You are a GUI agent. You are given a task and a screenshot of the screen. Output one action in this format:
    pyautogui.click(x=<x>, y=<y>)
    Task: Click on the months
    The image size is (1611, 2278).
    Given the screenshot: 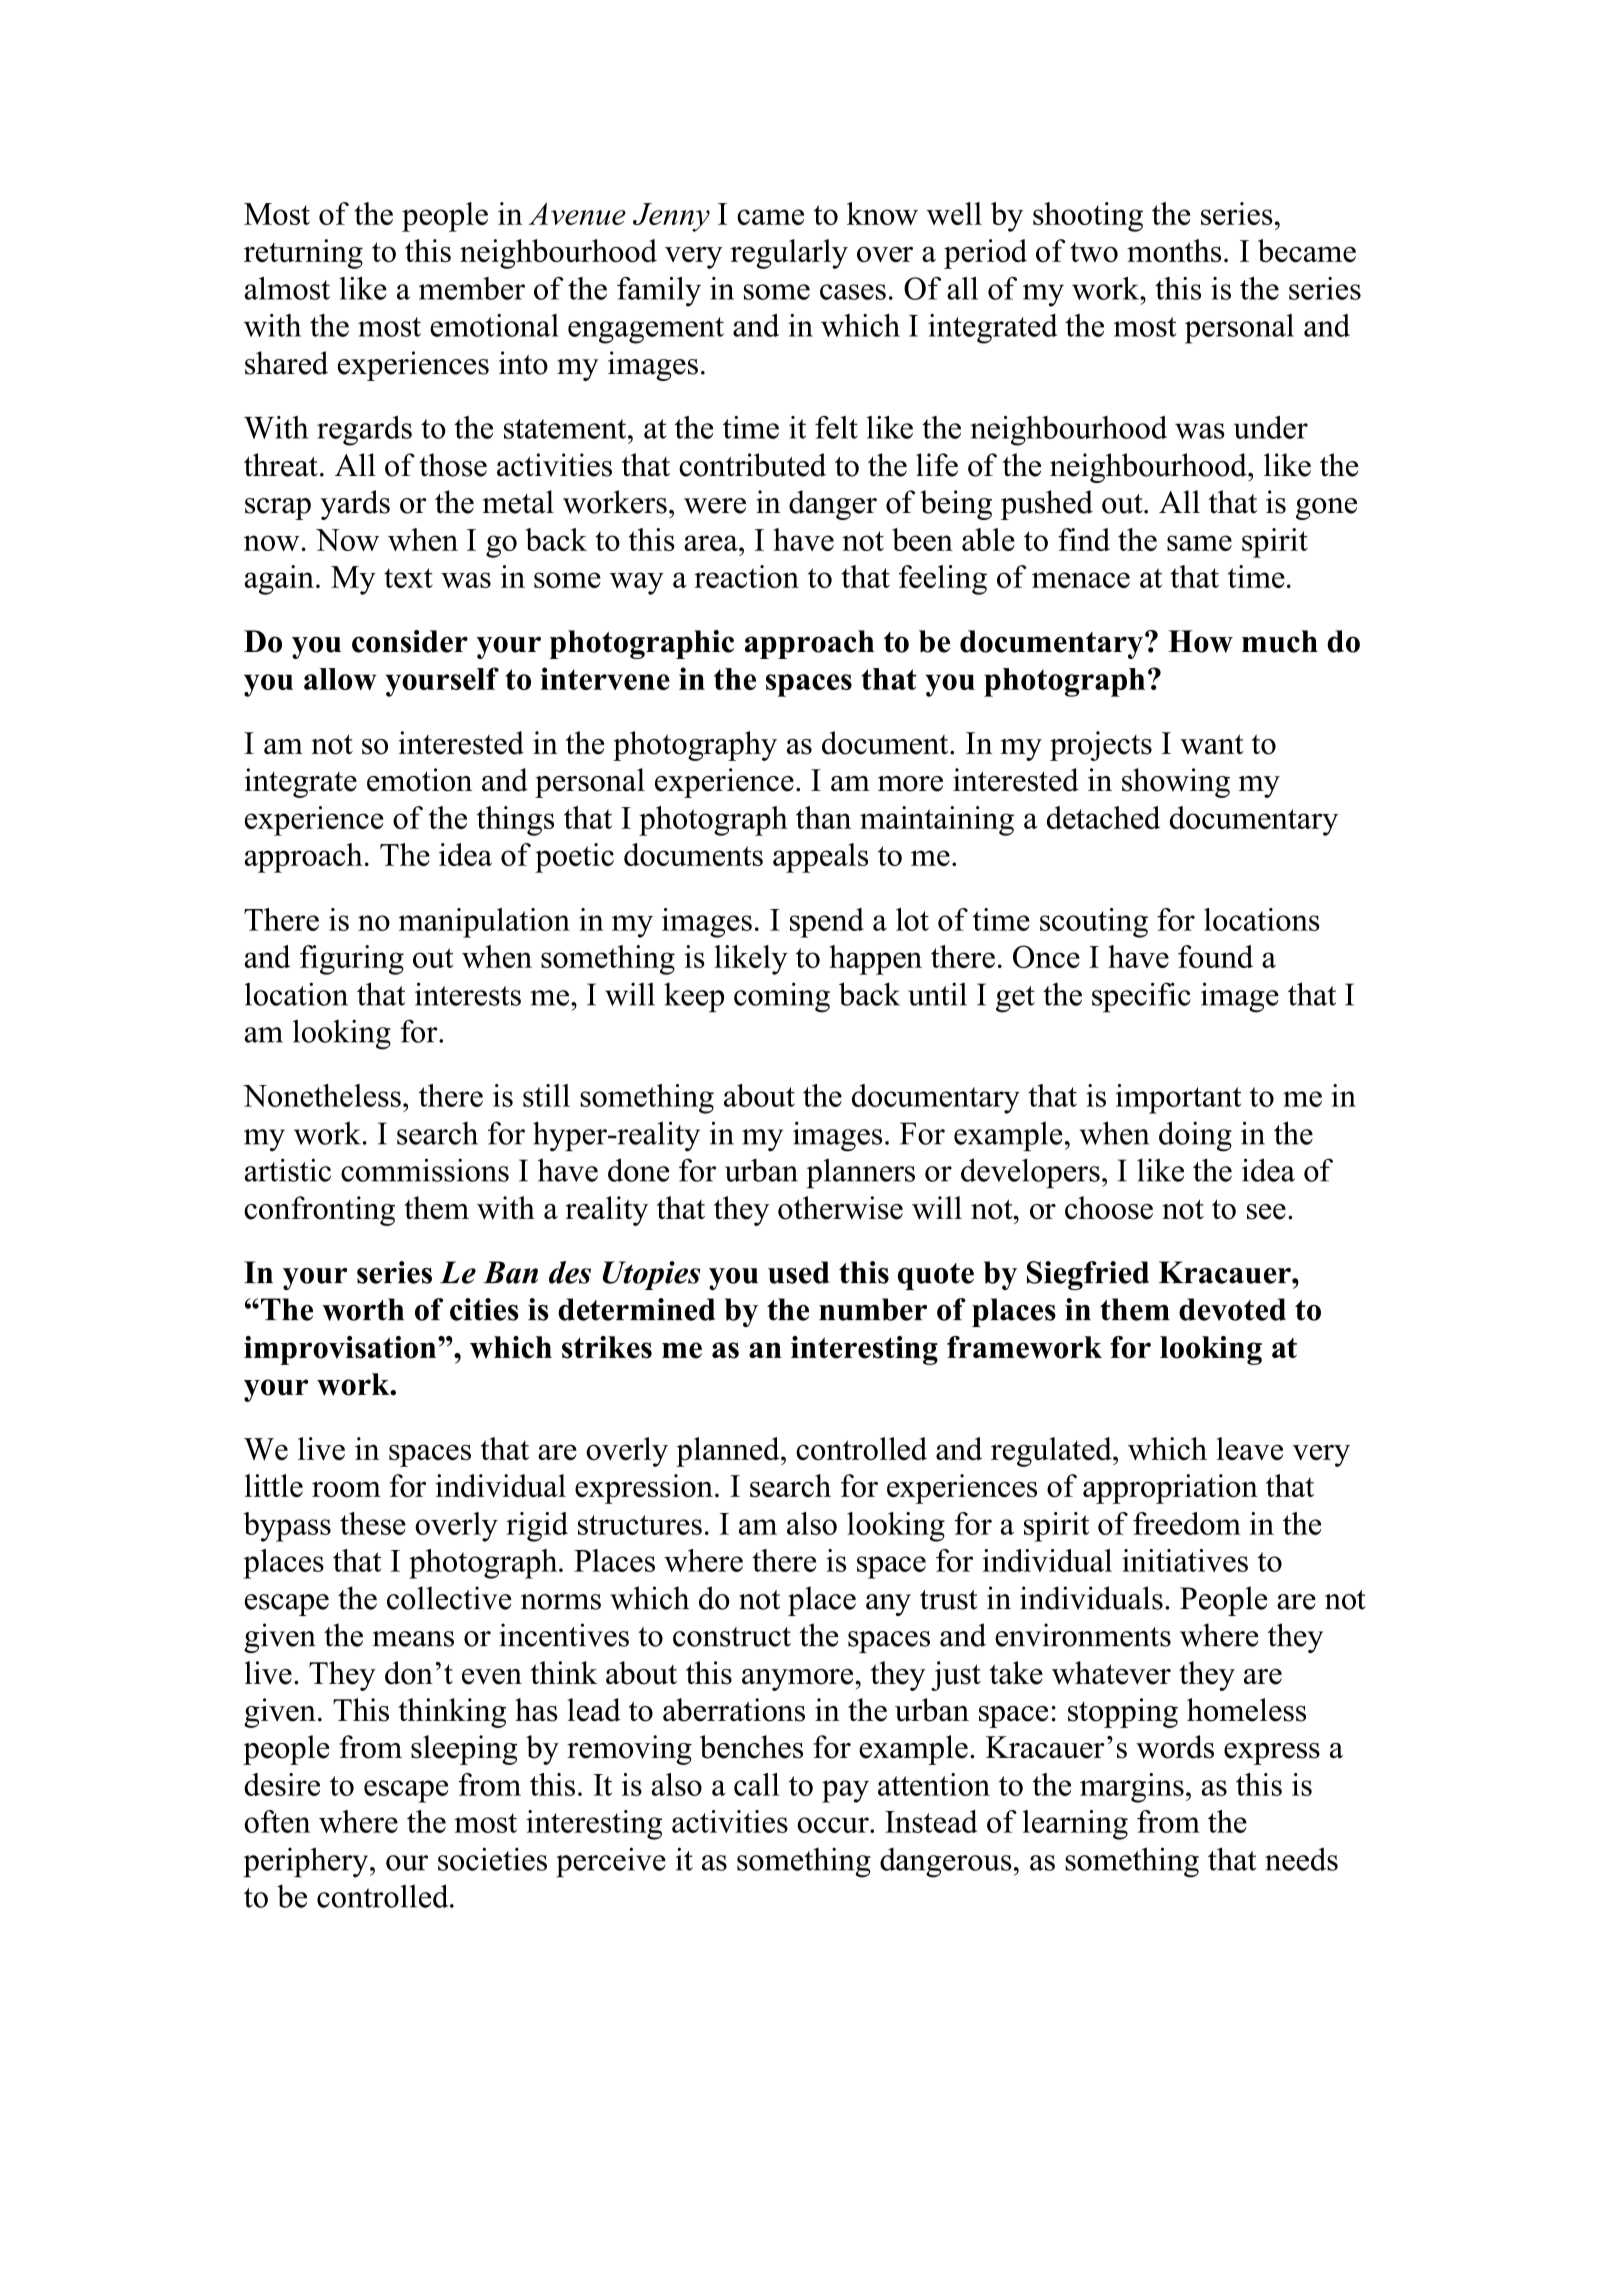 What is the action you would take?
    pyautogui.click(x=1174, y=250)
